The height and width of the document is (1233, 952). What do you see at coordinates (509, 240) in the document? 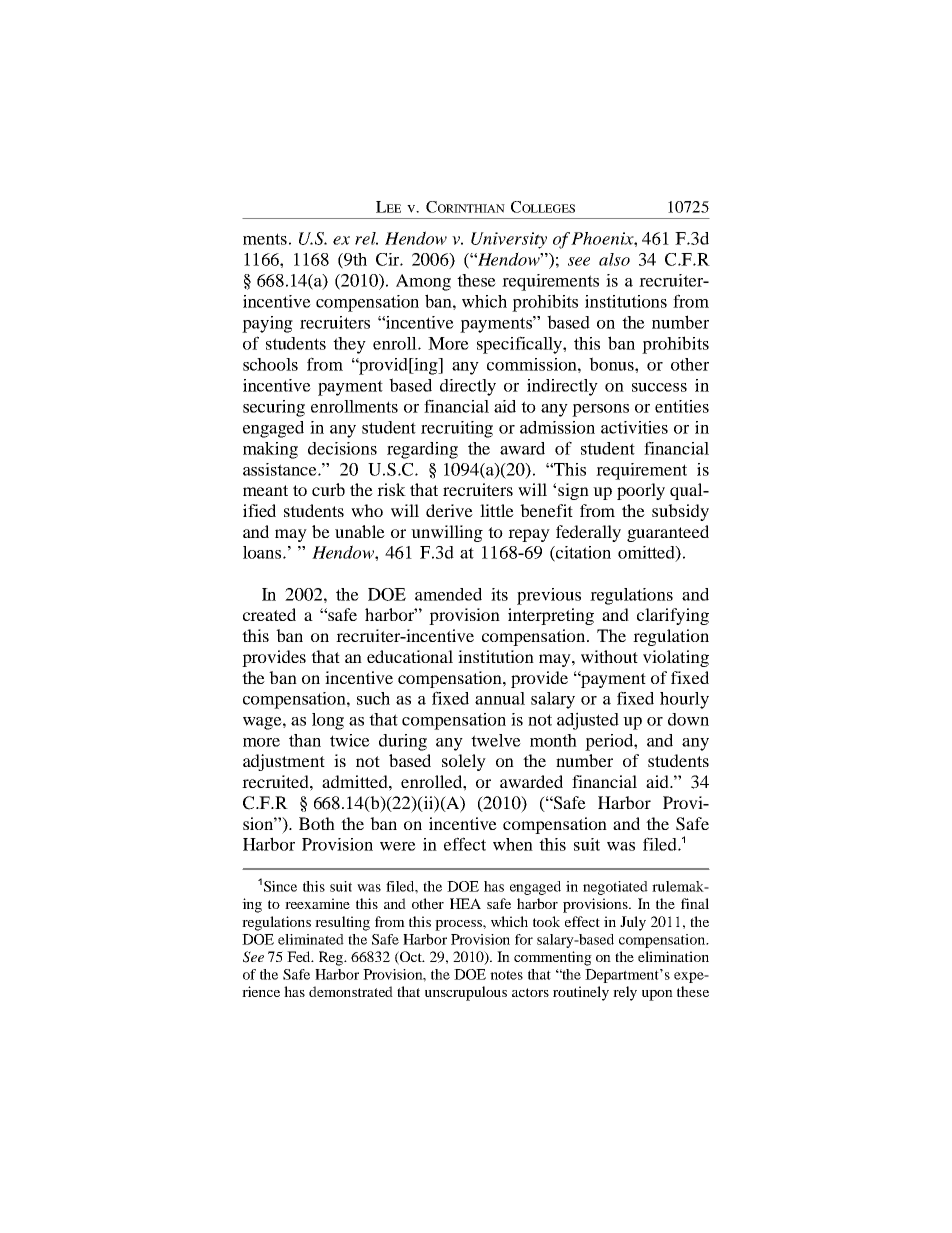
I see `University` at bounding box center [509, 240].
